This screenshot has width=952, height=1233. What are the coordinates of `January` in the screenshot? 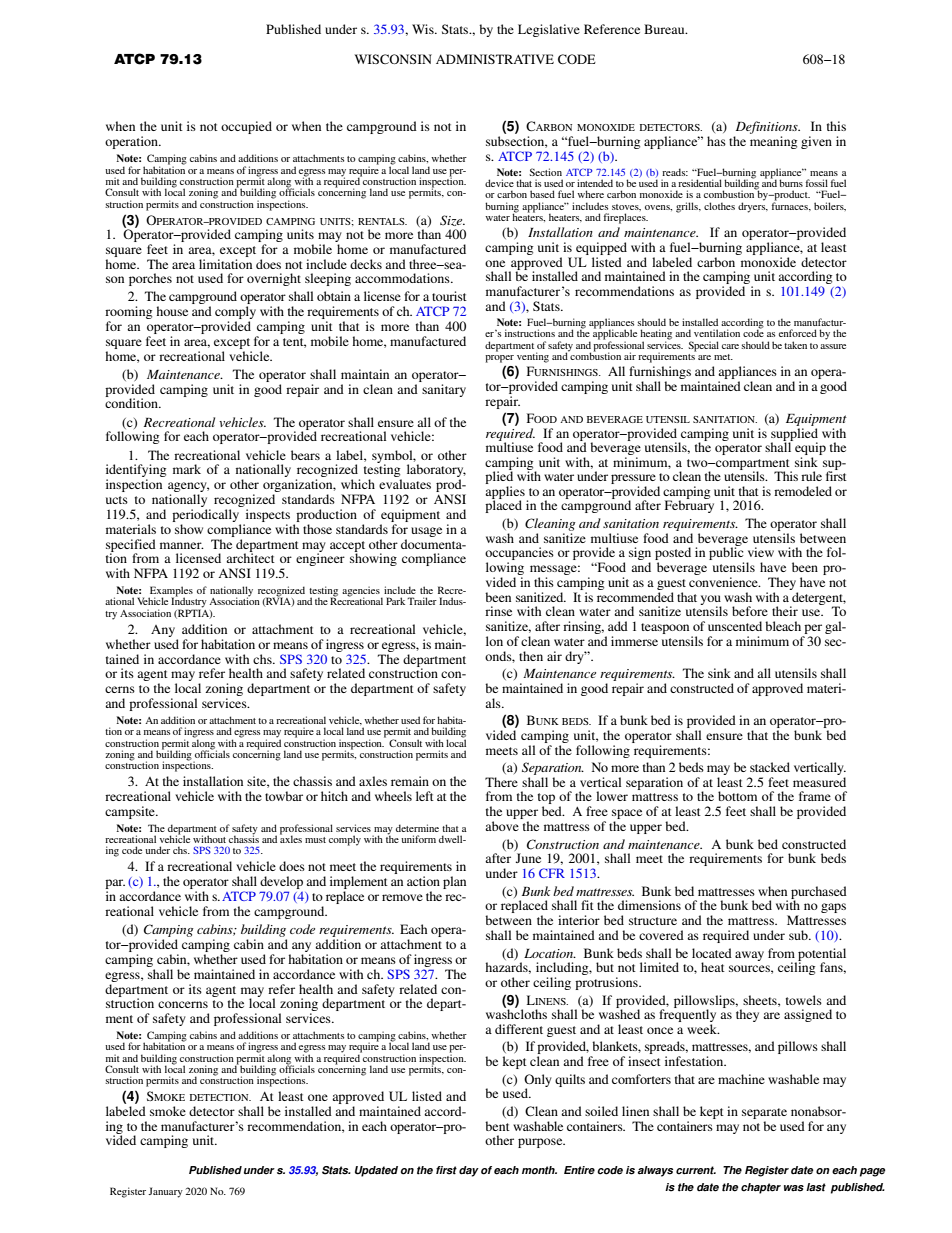 It's located at (165, 1192).
